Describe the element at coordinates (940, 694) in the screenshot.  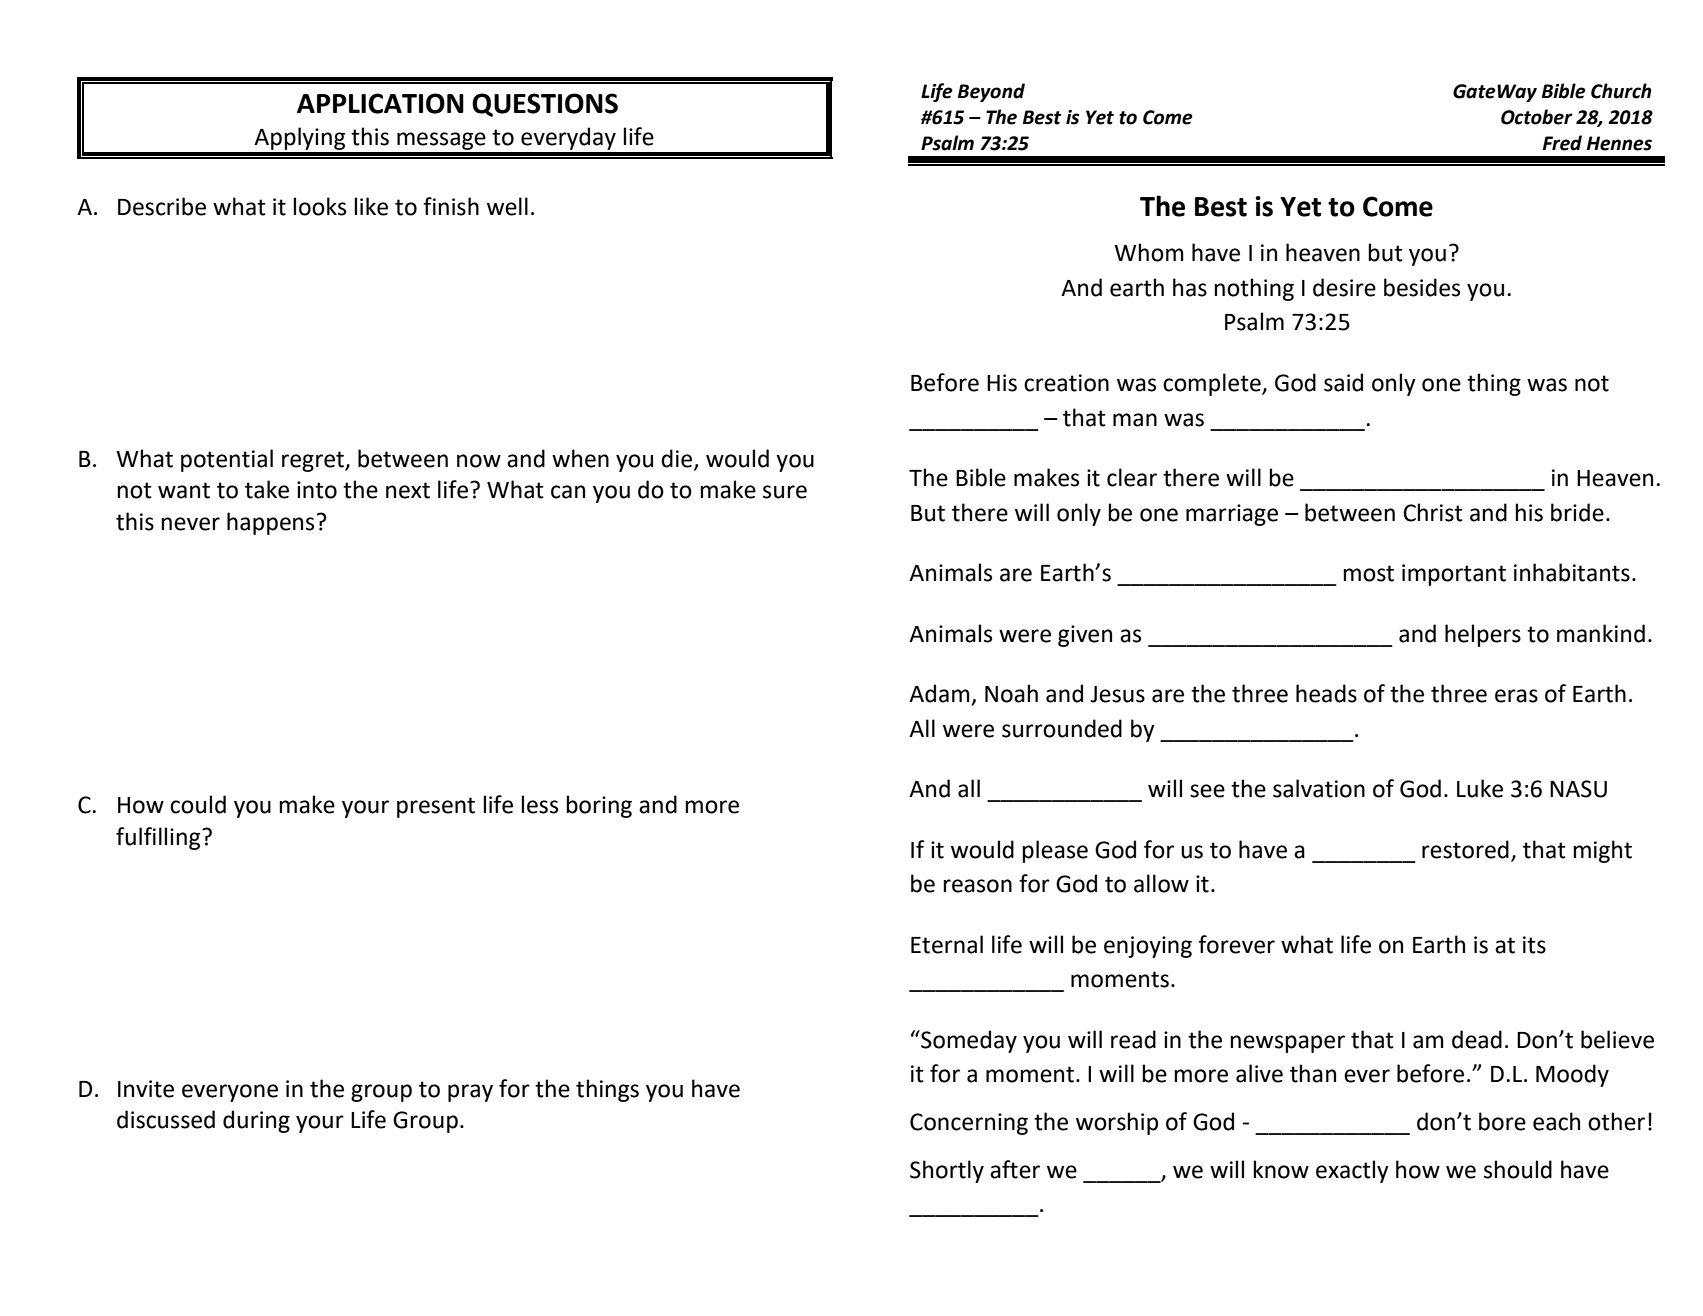
I see `Adam` at that location.
